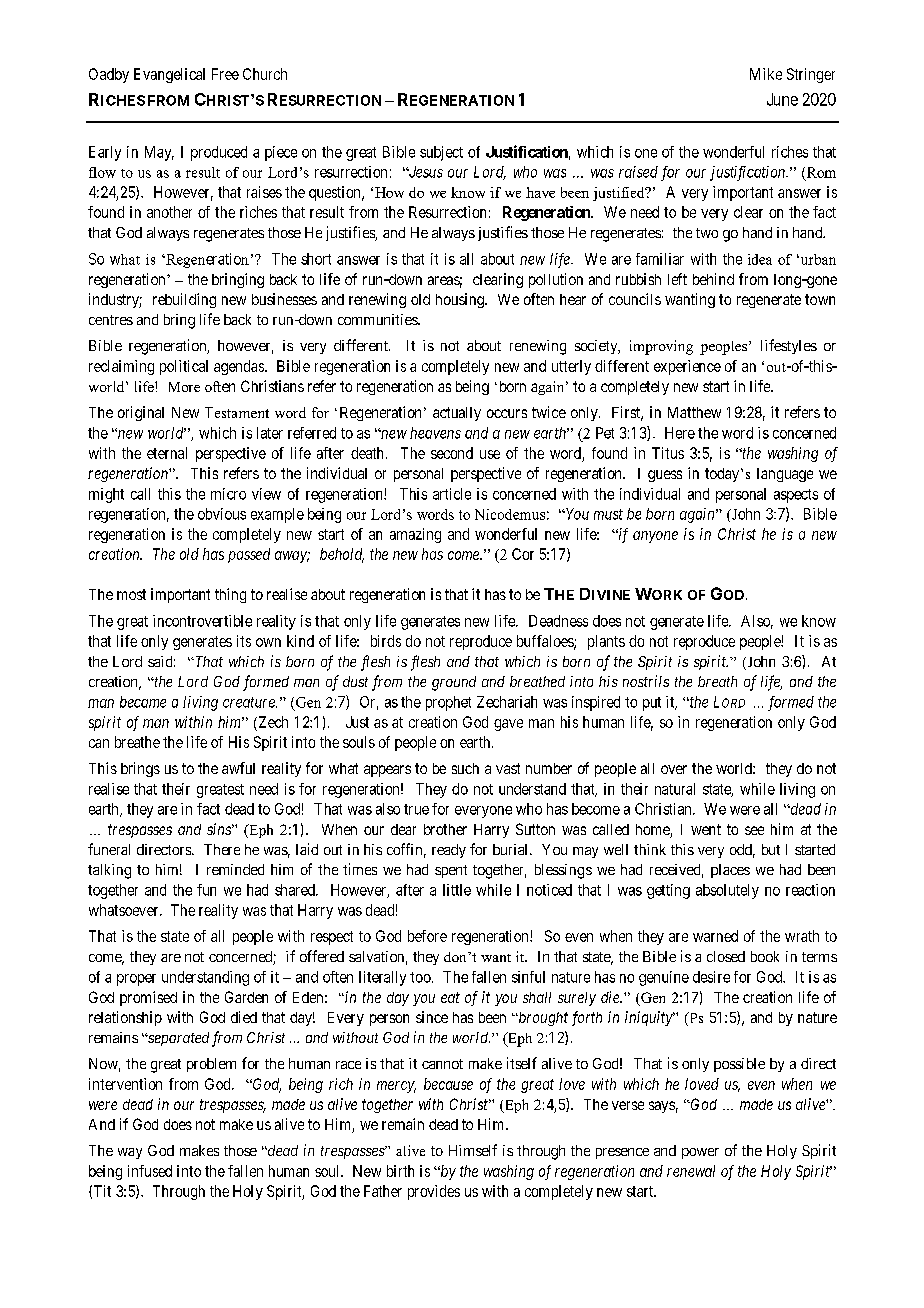 The image size is (924, 1308). Describe the element at coordinates (445, 829) in the screenshot. I see `brother` at that location.
